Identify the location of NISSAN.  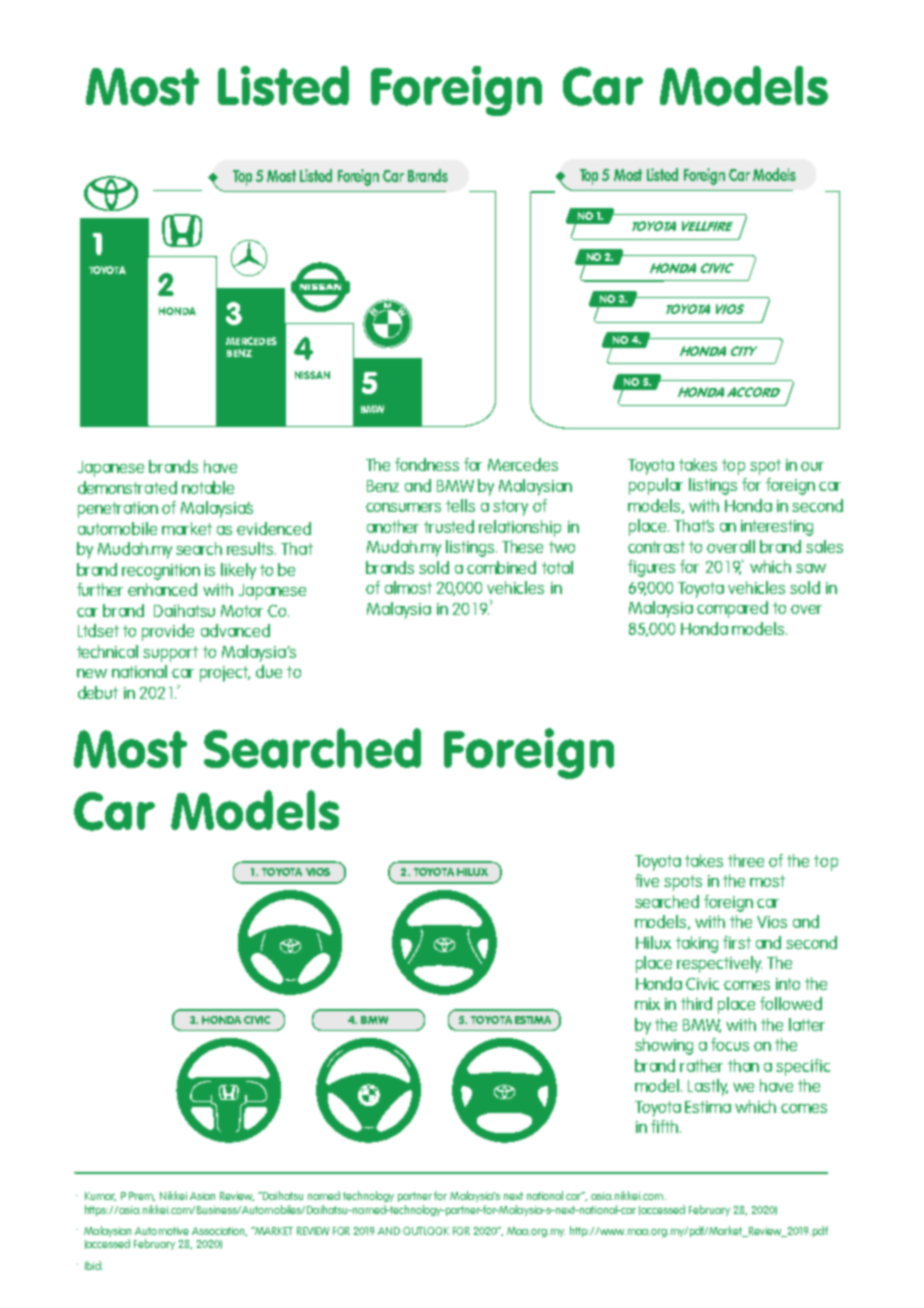
(312, 375).
